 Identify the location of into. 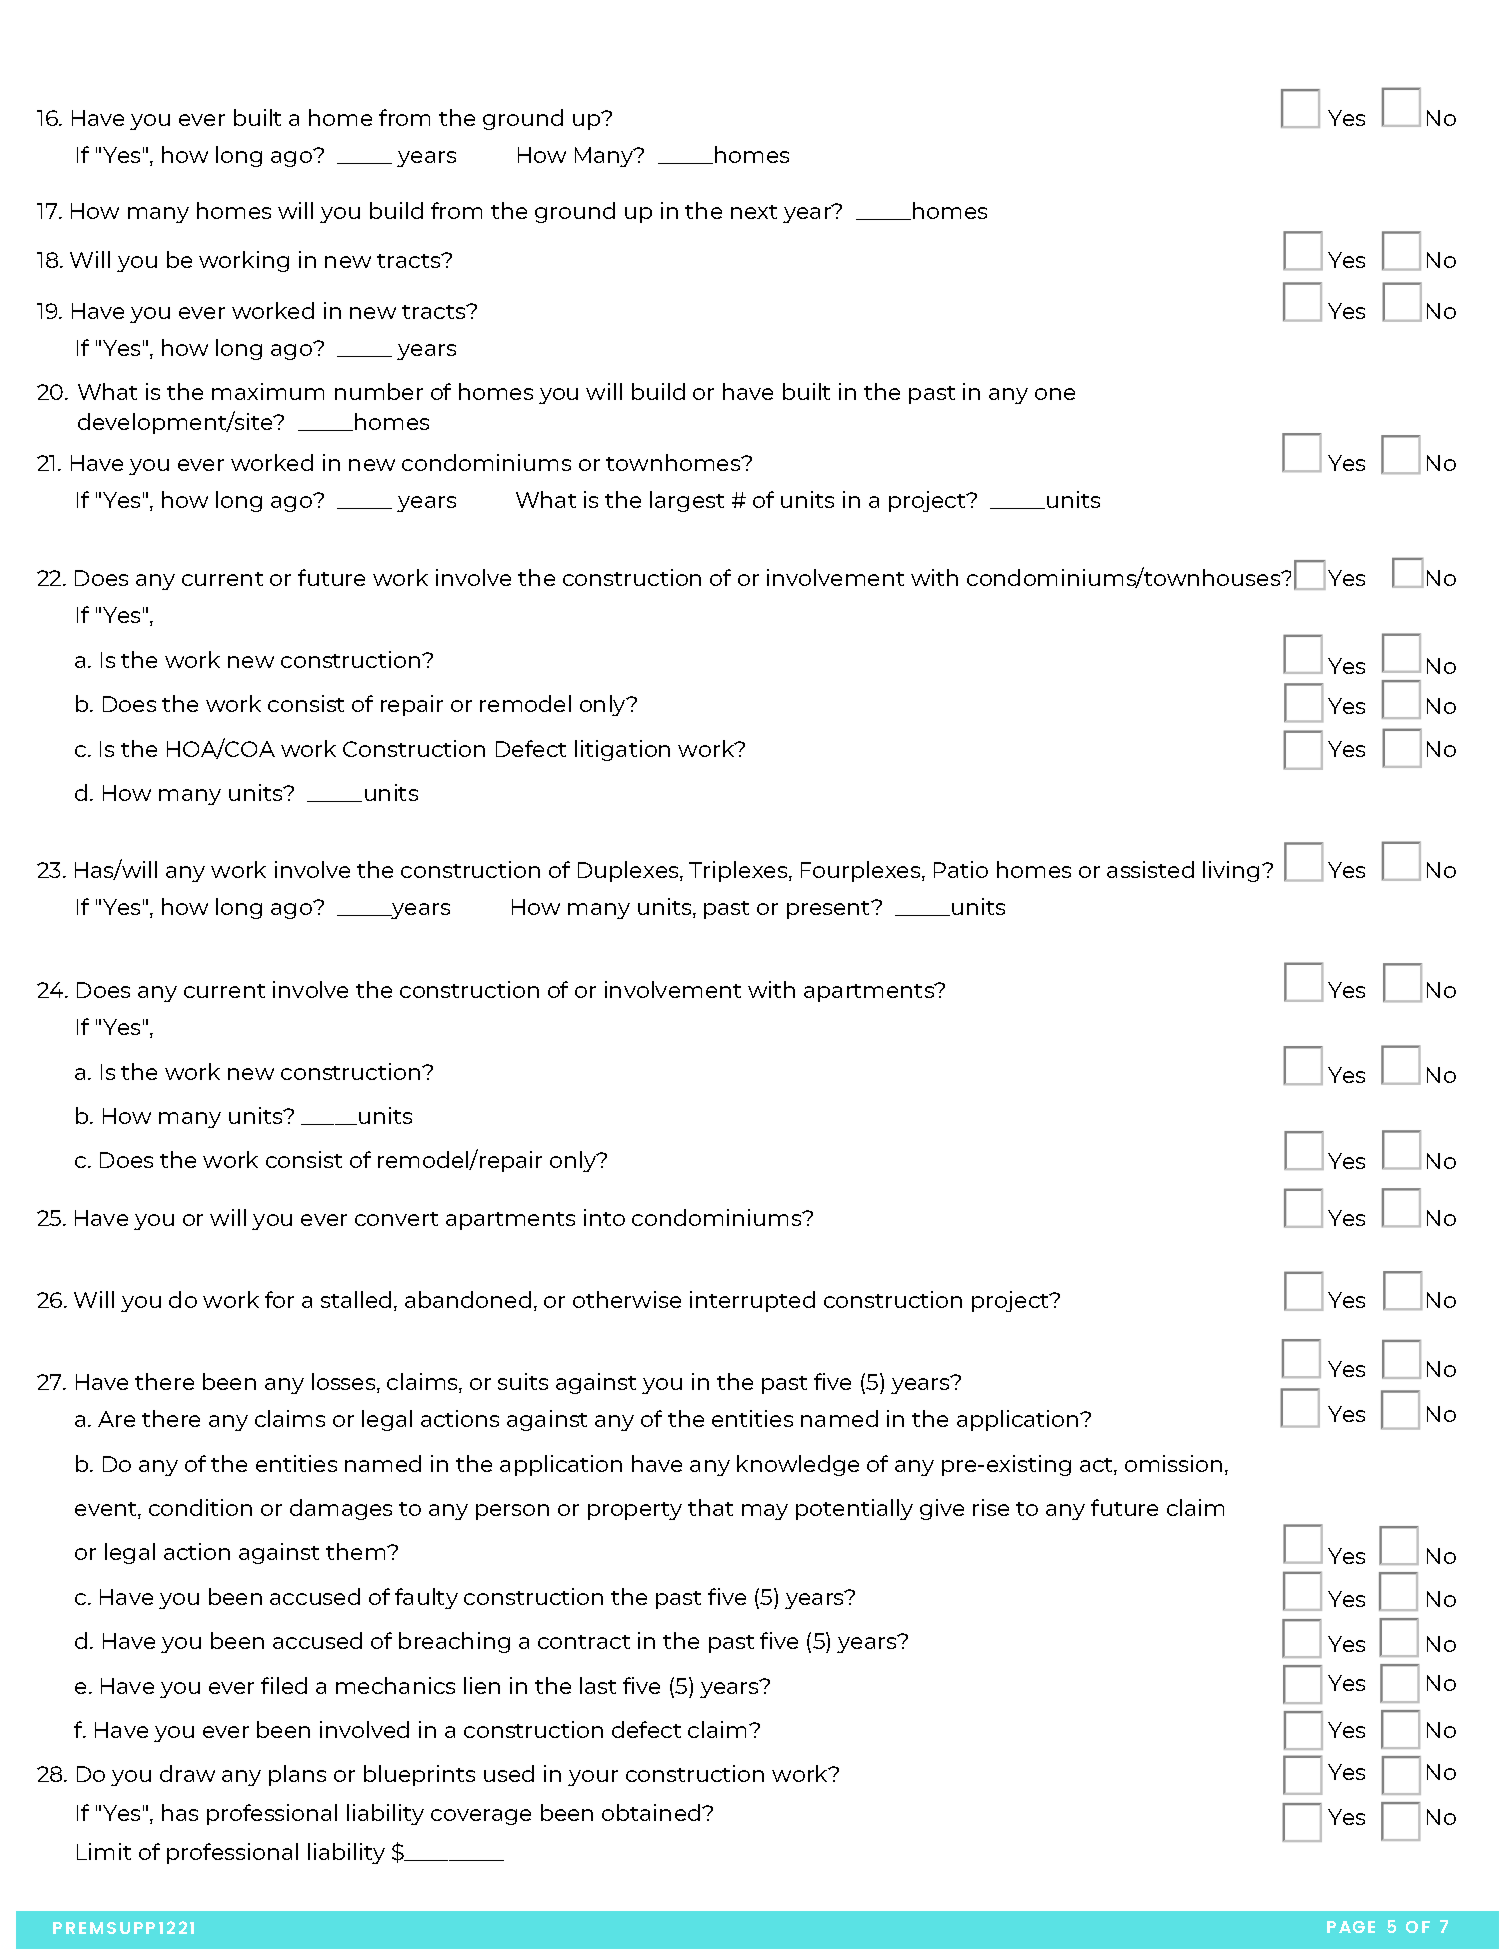
(604, 1217).
